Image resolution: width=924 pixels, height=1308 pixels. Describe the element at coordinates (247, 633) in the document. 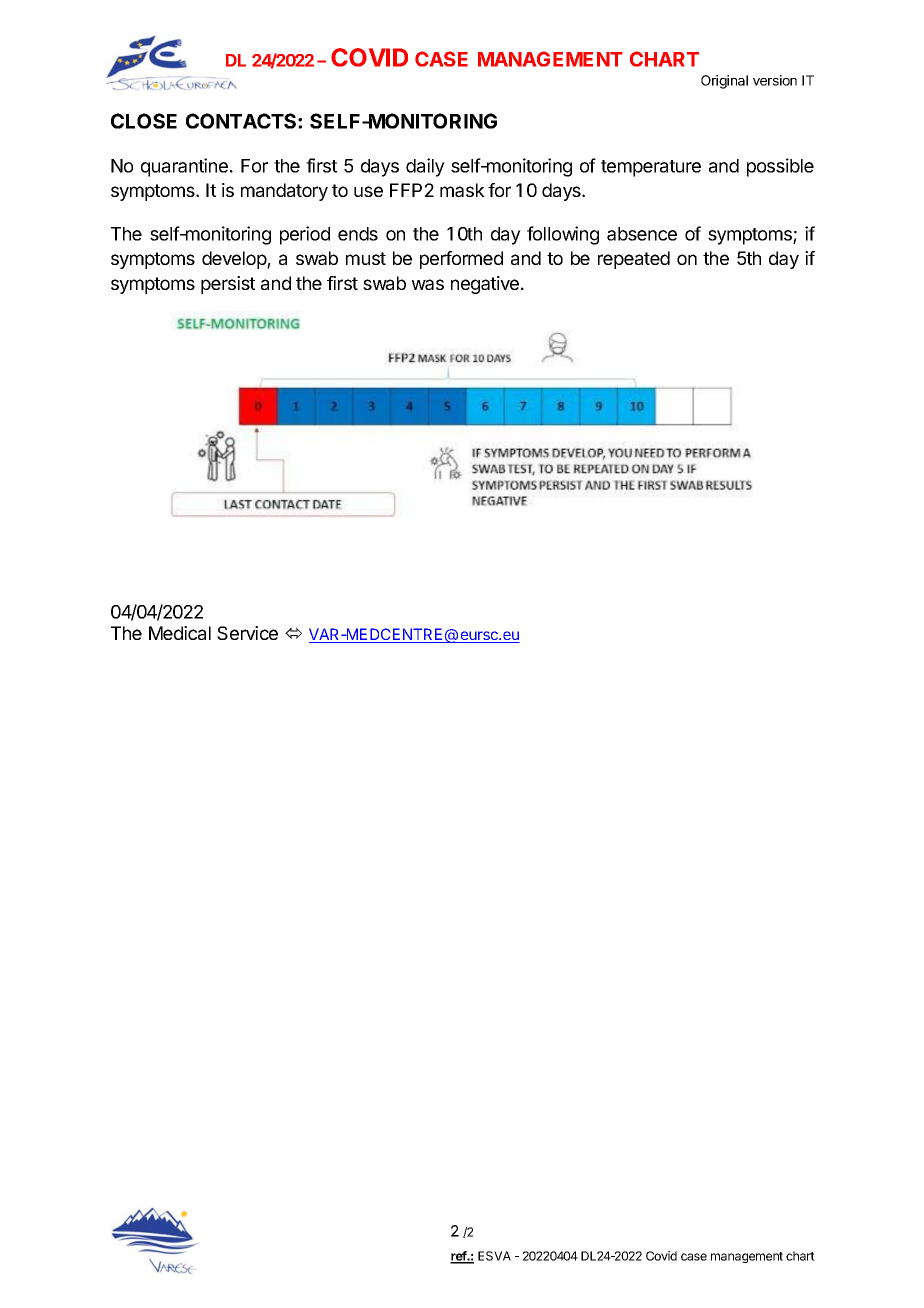

I see `Service` at that location.
